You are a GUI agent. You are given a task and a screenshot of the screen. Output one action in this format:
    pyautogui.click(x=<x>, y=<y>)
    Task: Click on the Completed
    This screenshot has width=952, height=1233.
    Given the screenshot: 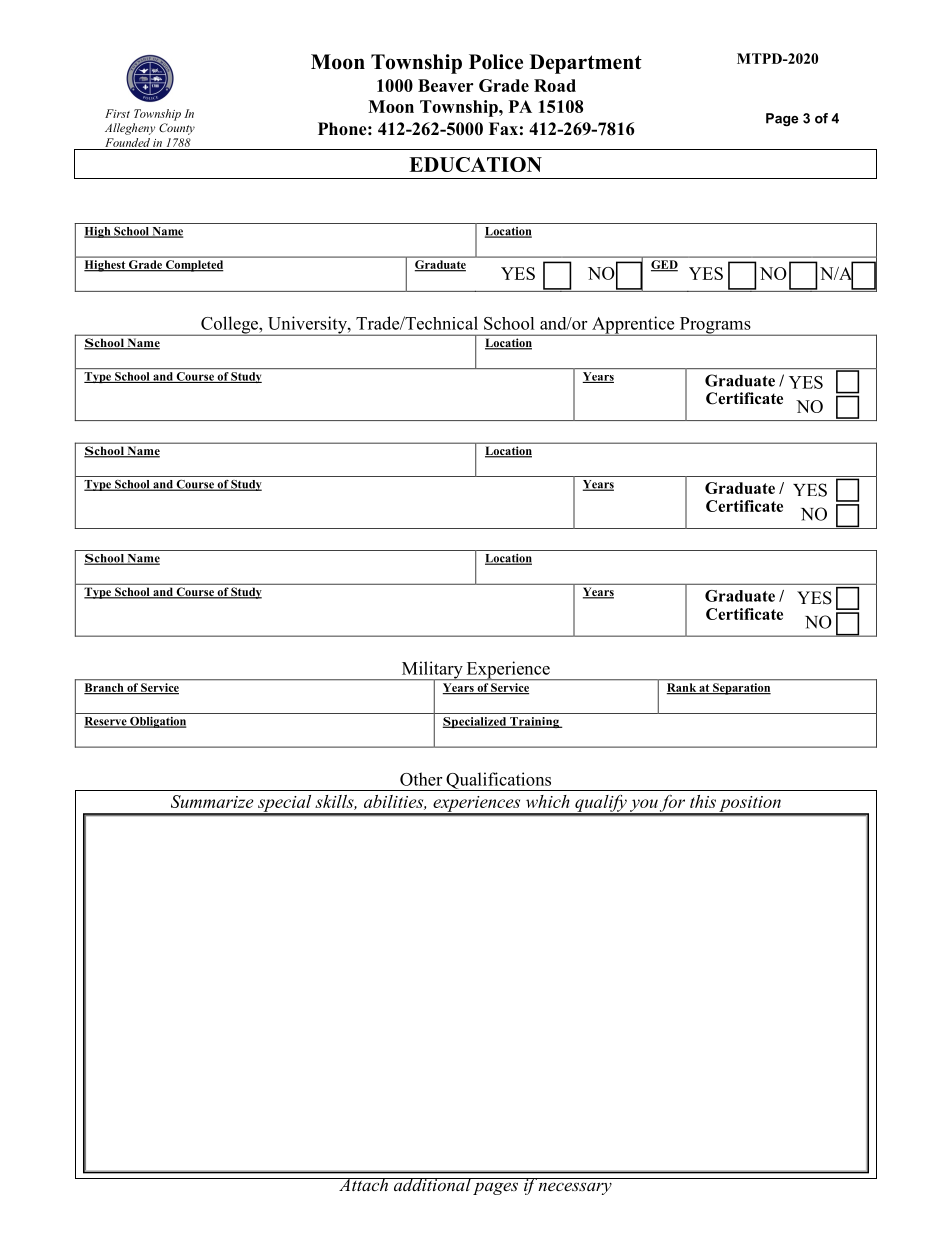 What is the action you would take?
    pyautogui.click(x=193, y=266)
